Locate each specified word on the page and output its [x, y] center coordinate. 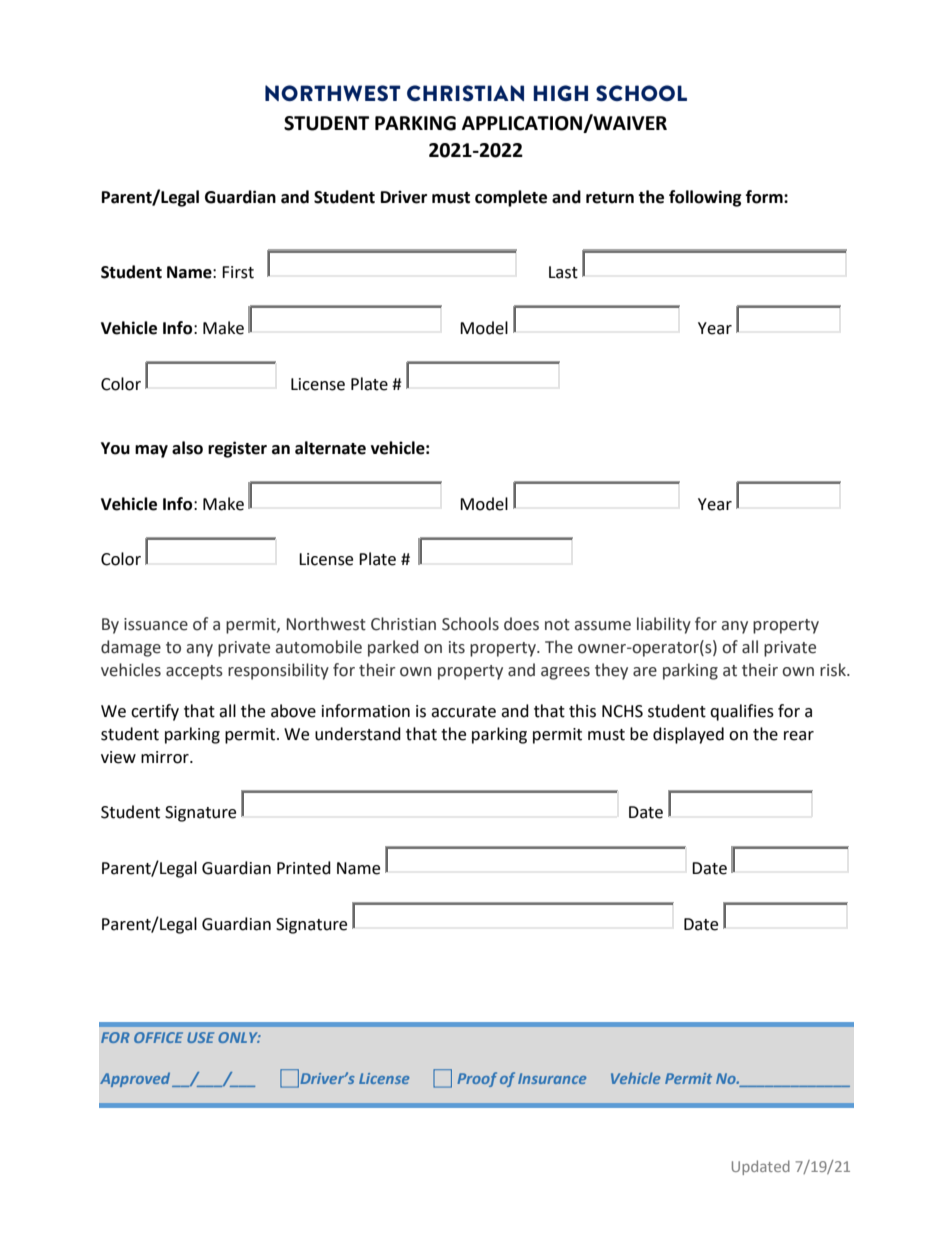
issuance [156, 624]
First [238, 272]
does [521, 624]
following [705, 198]
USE [200, 1037]
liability [664, 625]
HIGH [560, 93]
